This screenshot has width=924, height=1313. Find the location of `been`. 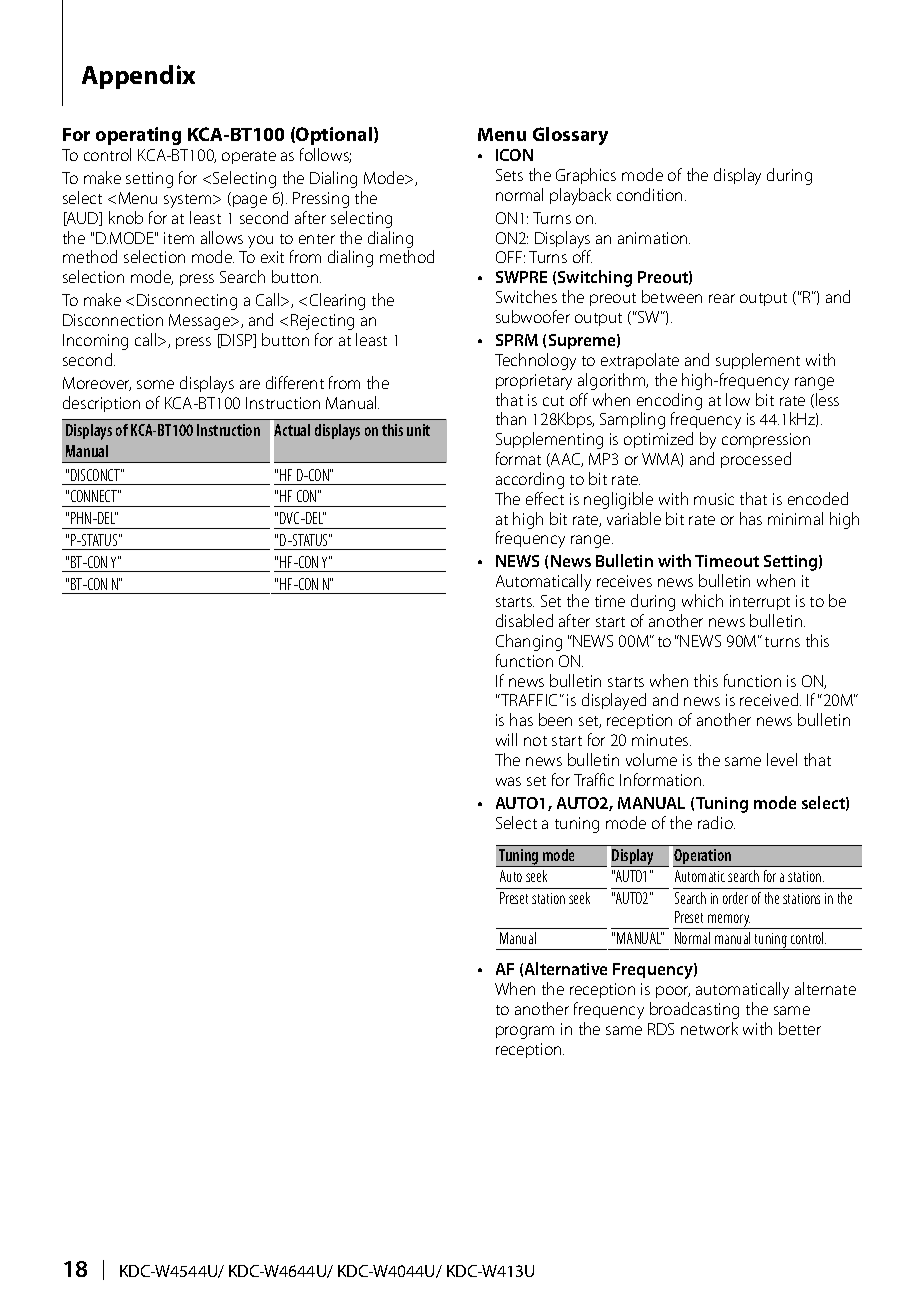

been is located at coordinates (555, 719).
